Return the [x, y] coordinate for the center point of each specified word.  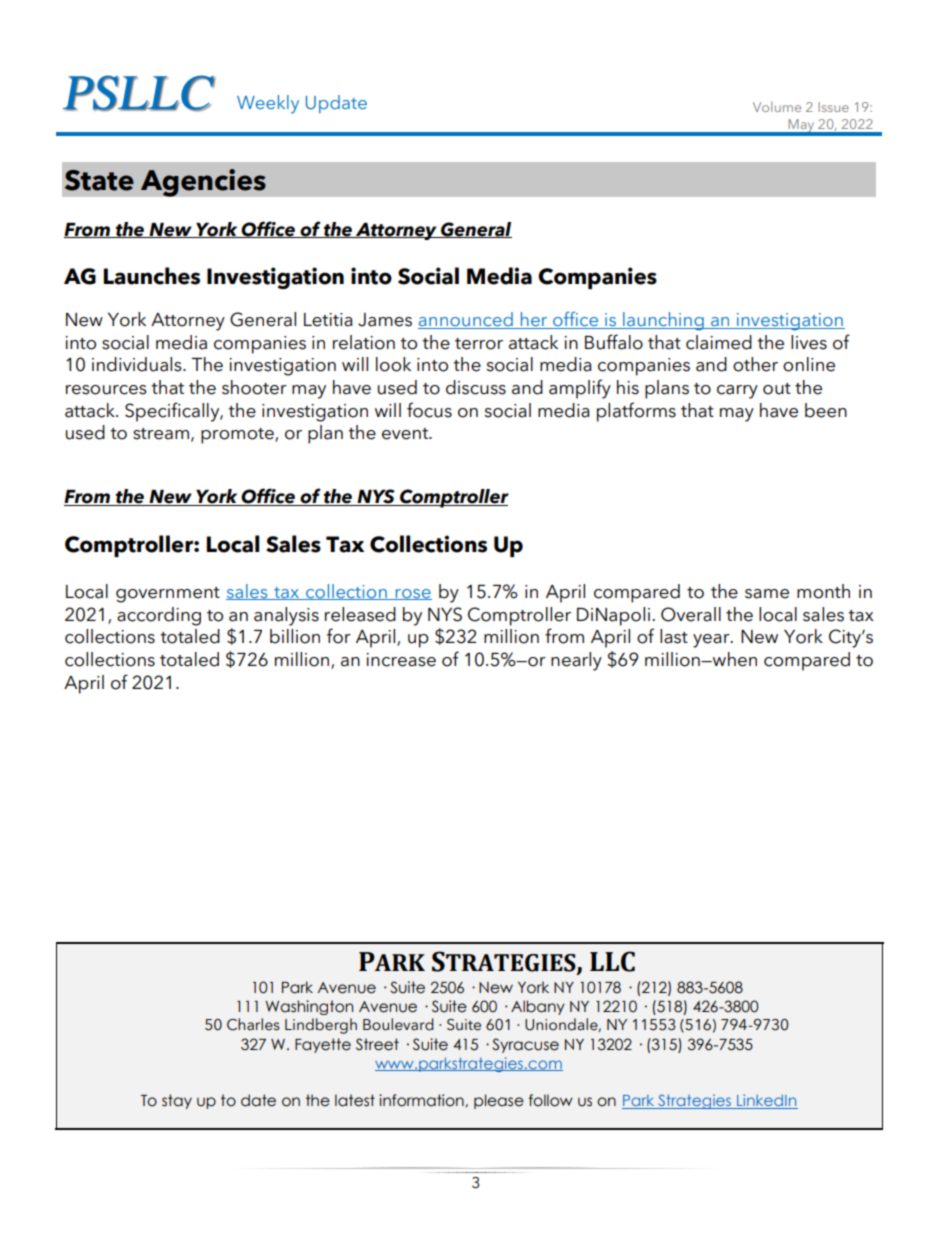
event [406, 434]
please [499, 1101]
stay [177, 1101]
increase [401, 660]
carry [737, 392]
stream [161, 434]
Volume [777, 107]
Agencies [203, 183]
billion [295, 636]
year [712, 641]
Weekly [268, 104]
